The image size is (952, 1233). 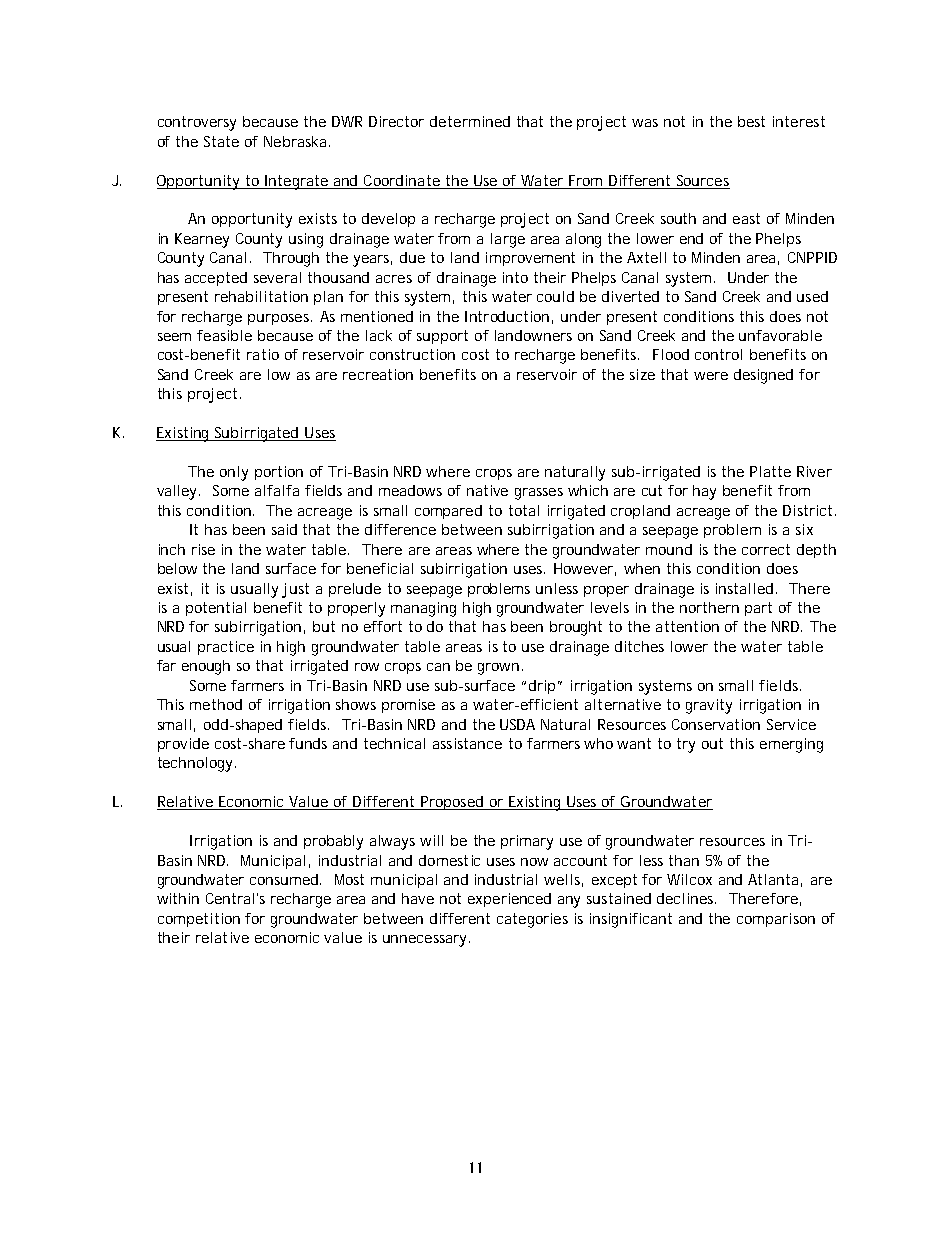 I want to click on determined, so click(x=470, y=121).
